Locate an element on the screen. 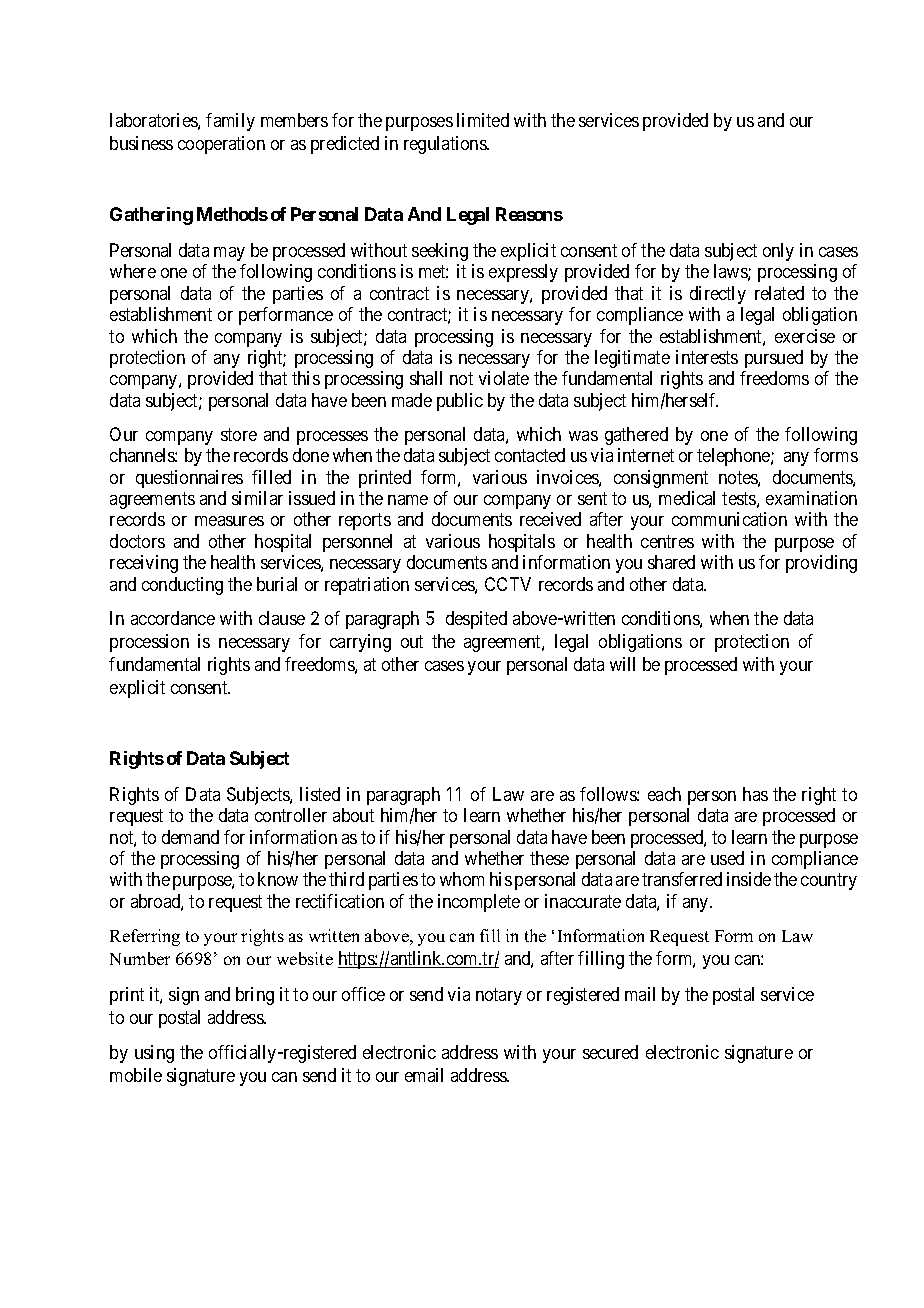 This screenshot has width=924, height=1308. has is located at coordinates (755, 794).
